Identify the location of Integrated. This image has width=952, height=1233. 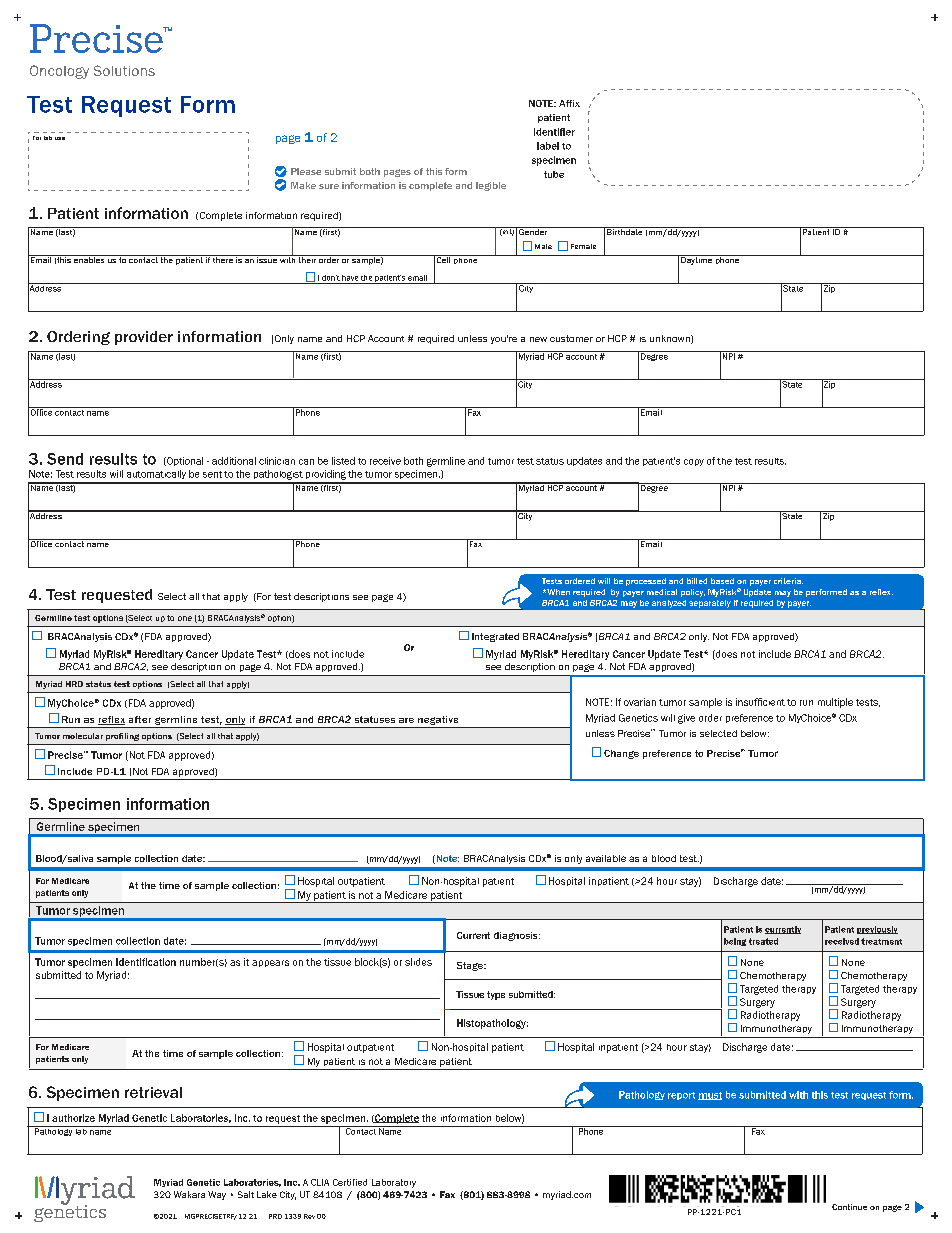
(495, 637).
